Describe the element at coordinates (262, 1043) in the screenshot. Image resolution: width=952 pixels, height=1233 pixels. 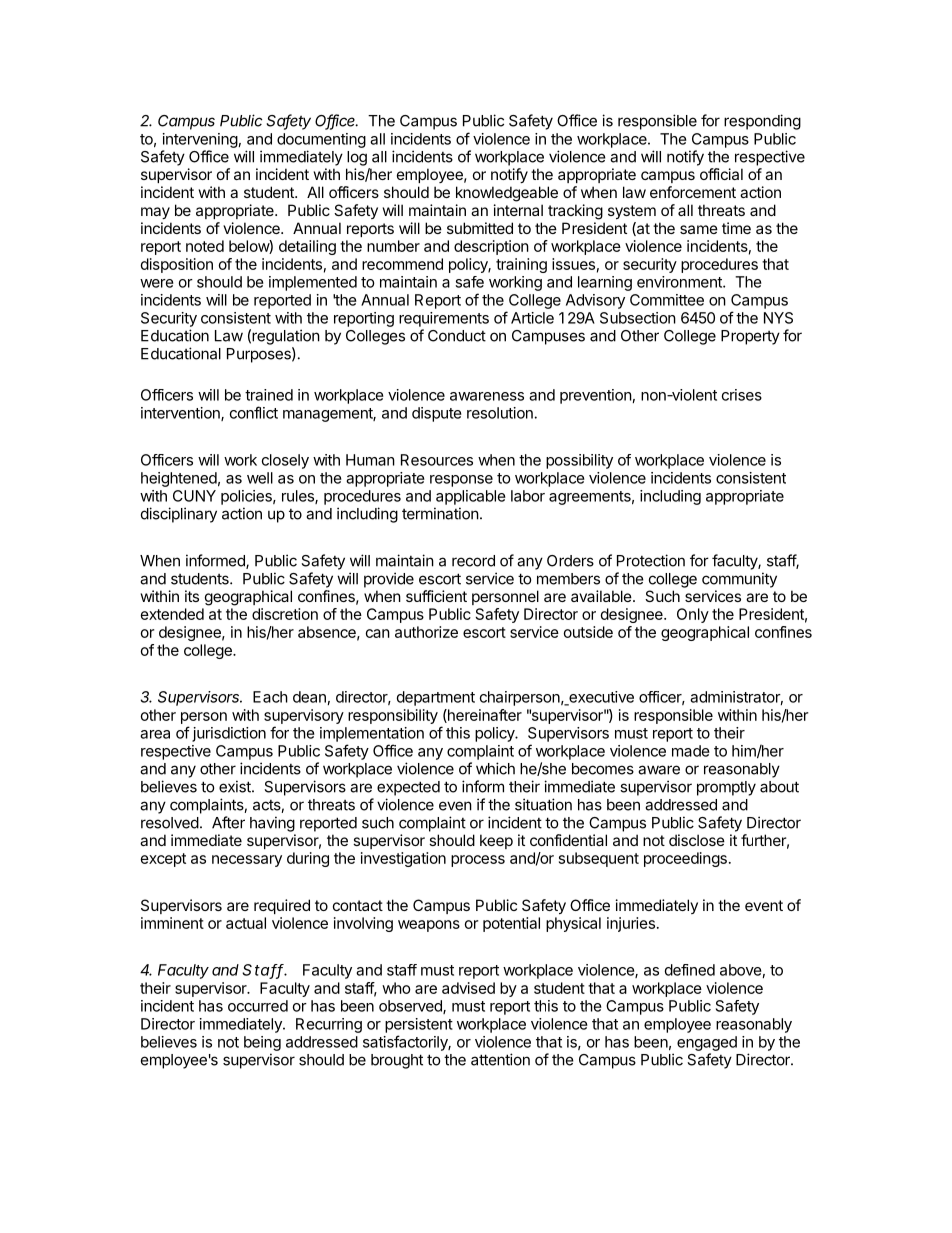
I see `being` at that location.
